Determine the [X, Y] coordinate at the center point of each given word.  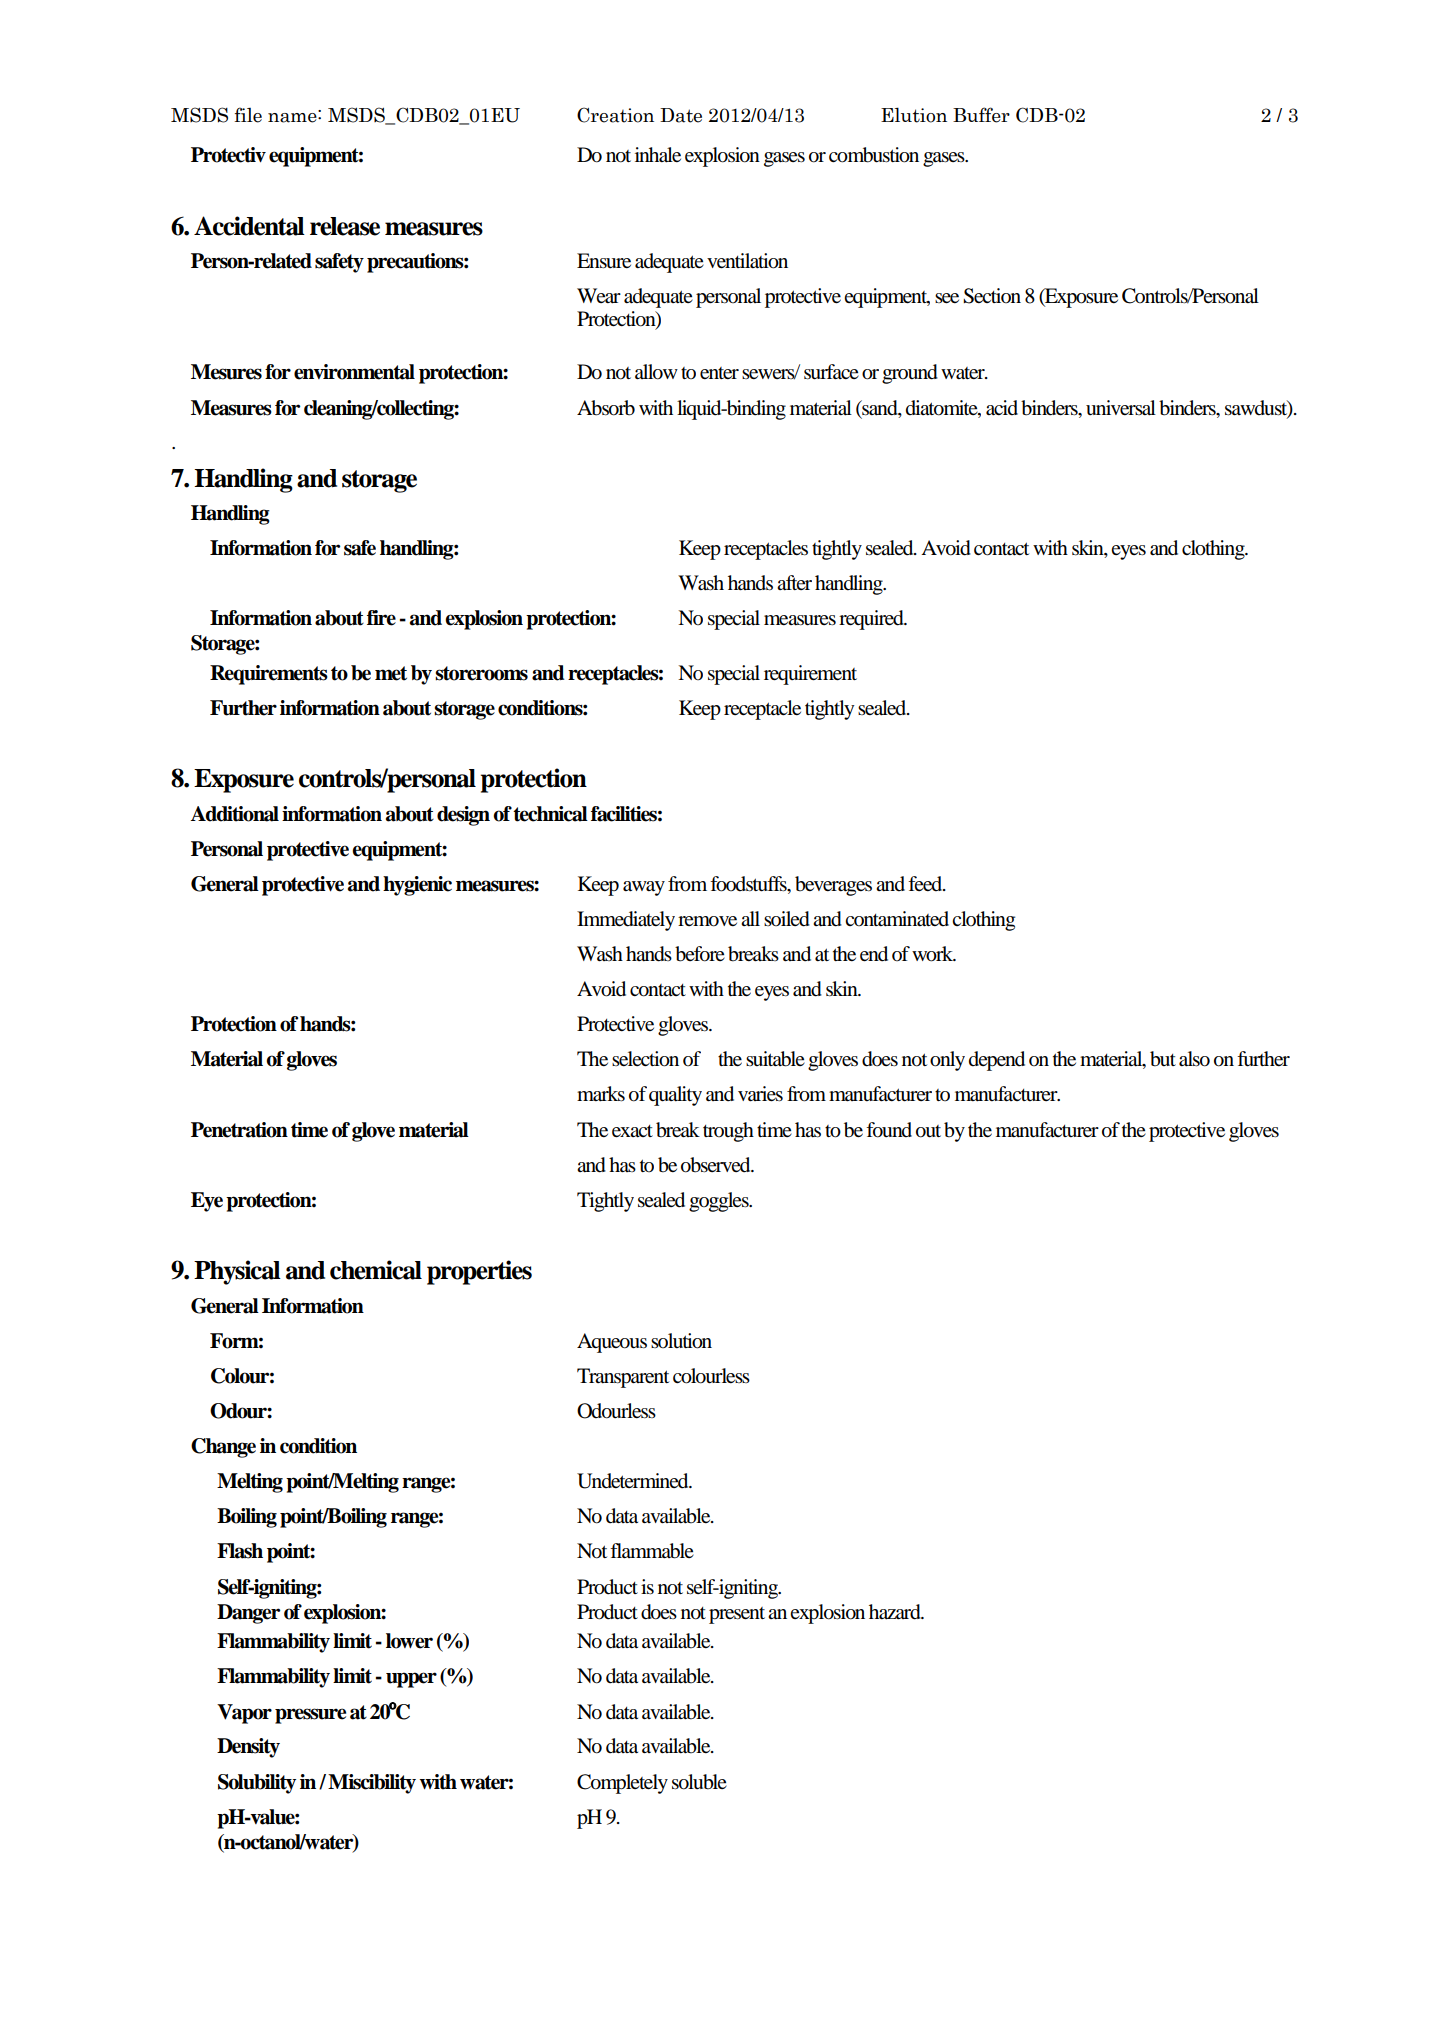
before [700, 954]
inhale [658, 155]
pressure [310, 1716]
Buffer [981, 115]
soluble [699, 1782]
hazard [896, 1612]
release [345, 226]
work [934, 954]
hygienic [417, 886]
